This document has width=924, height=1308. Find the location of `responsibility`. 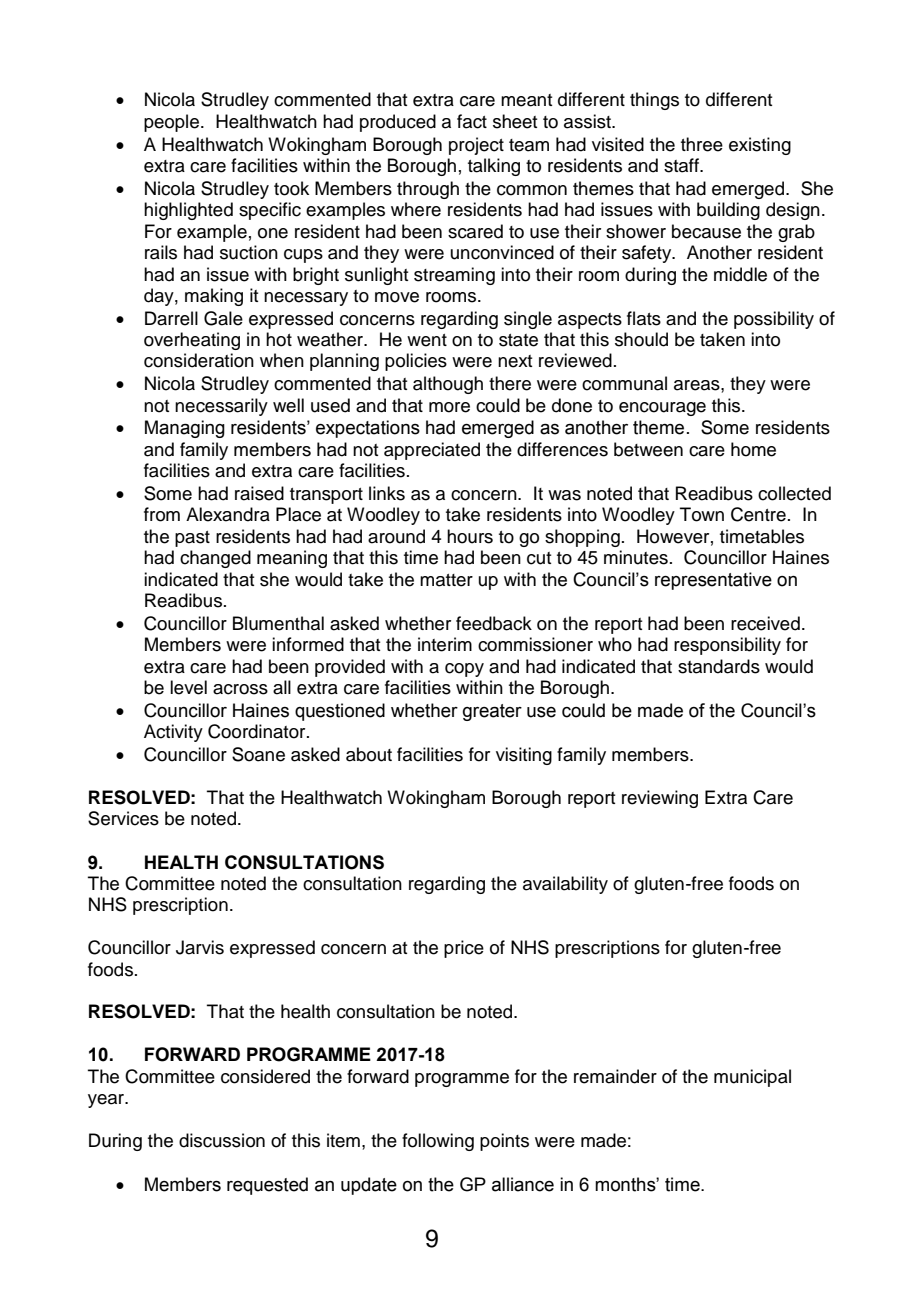

responsibility is located at coordinates (727, 646).
